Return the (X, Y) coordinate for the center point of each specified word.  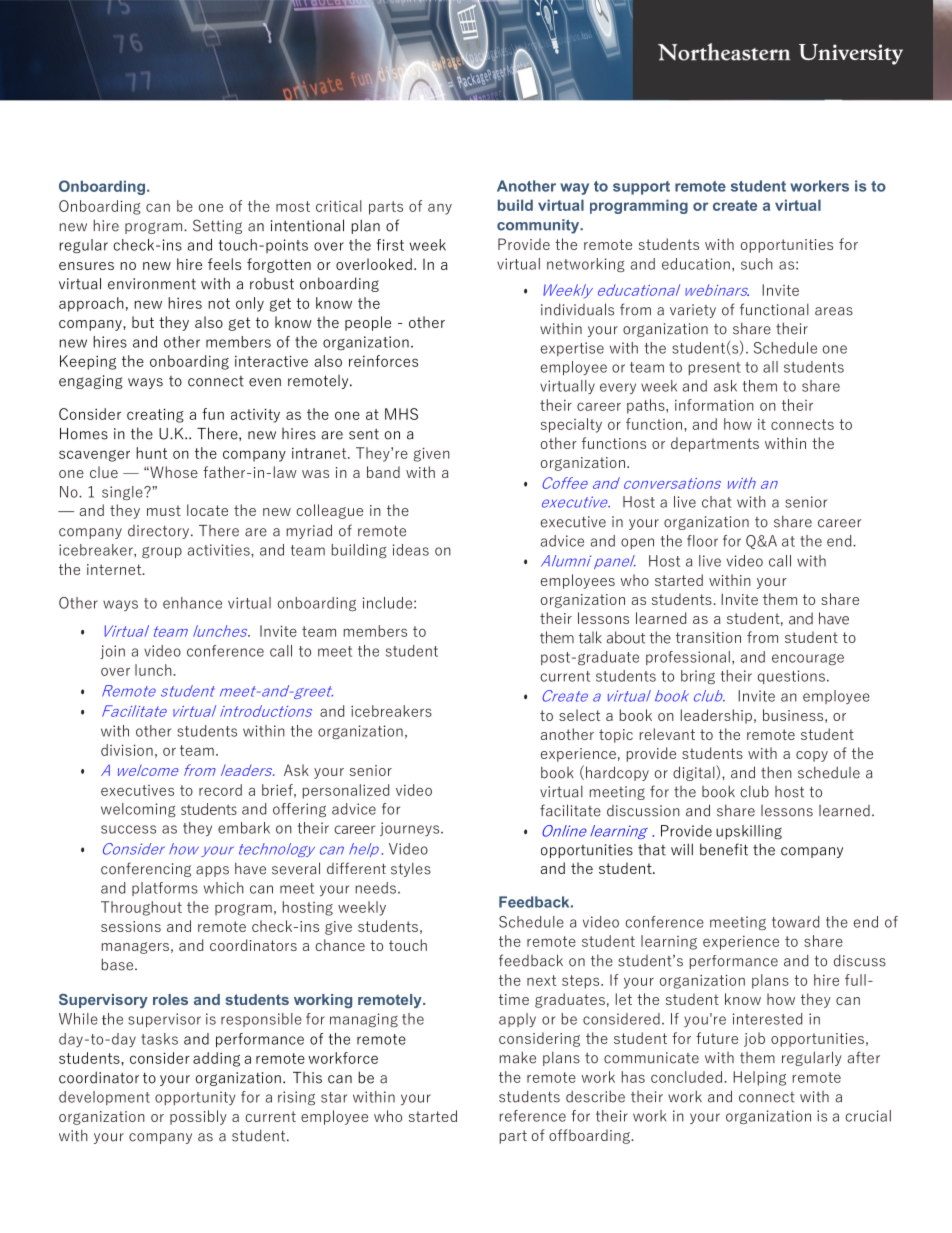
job (754, 1039)
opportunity (195, 1098)
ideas (411, 550)
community (539, 226)
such (757, 264)
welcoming (138, 810)
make (518, 1057)
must (164, 510)
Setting (217, 226)
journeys (411, 829)
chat (717, 502)
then (776, 772)
